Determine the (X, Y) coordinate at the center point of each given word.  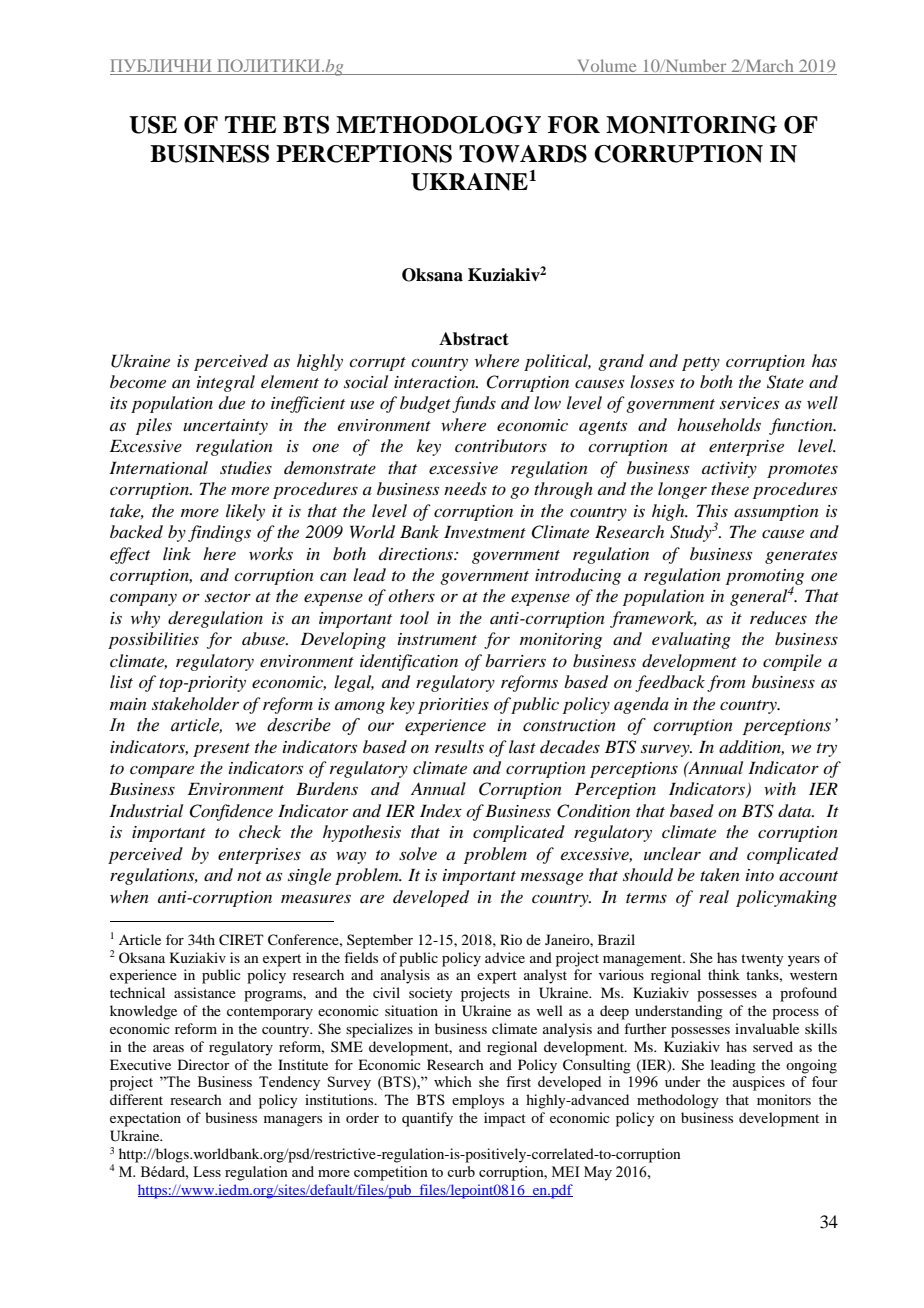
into (760, 875)
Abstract (474, 339)
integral (226, 383)
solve (418, 853)
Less (207, 1171)
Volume (607, 67)
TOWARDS (523, 154)
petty (701, 364)
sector (228, 597)
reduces (778, 617)
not (249, 876)
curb (461, 1171)
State (785, 382)
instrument (437, 639)
